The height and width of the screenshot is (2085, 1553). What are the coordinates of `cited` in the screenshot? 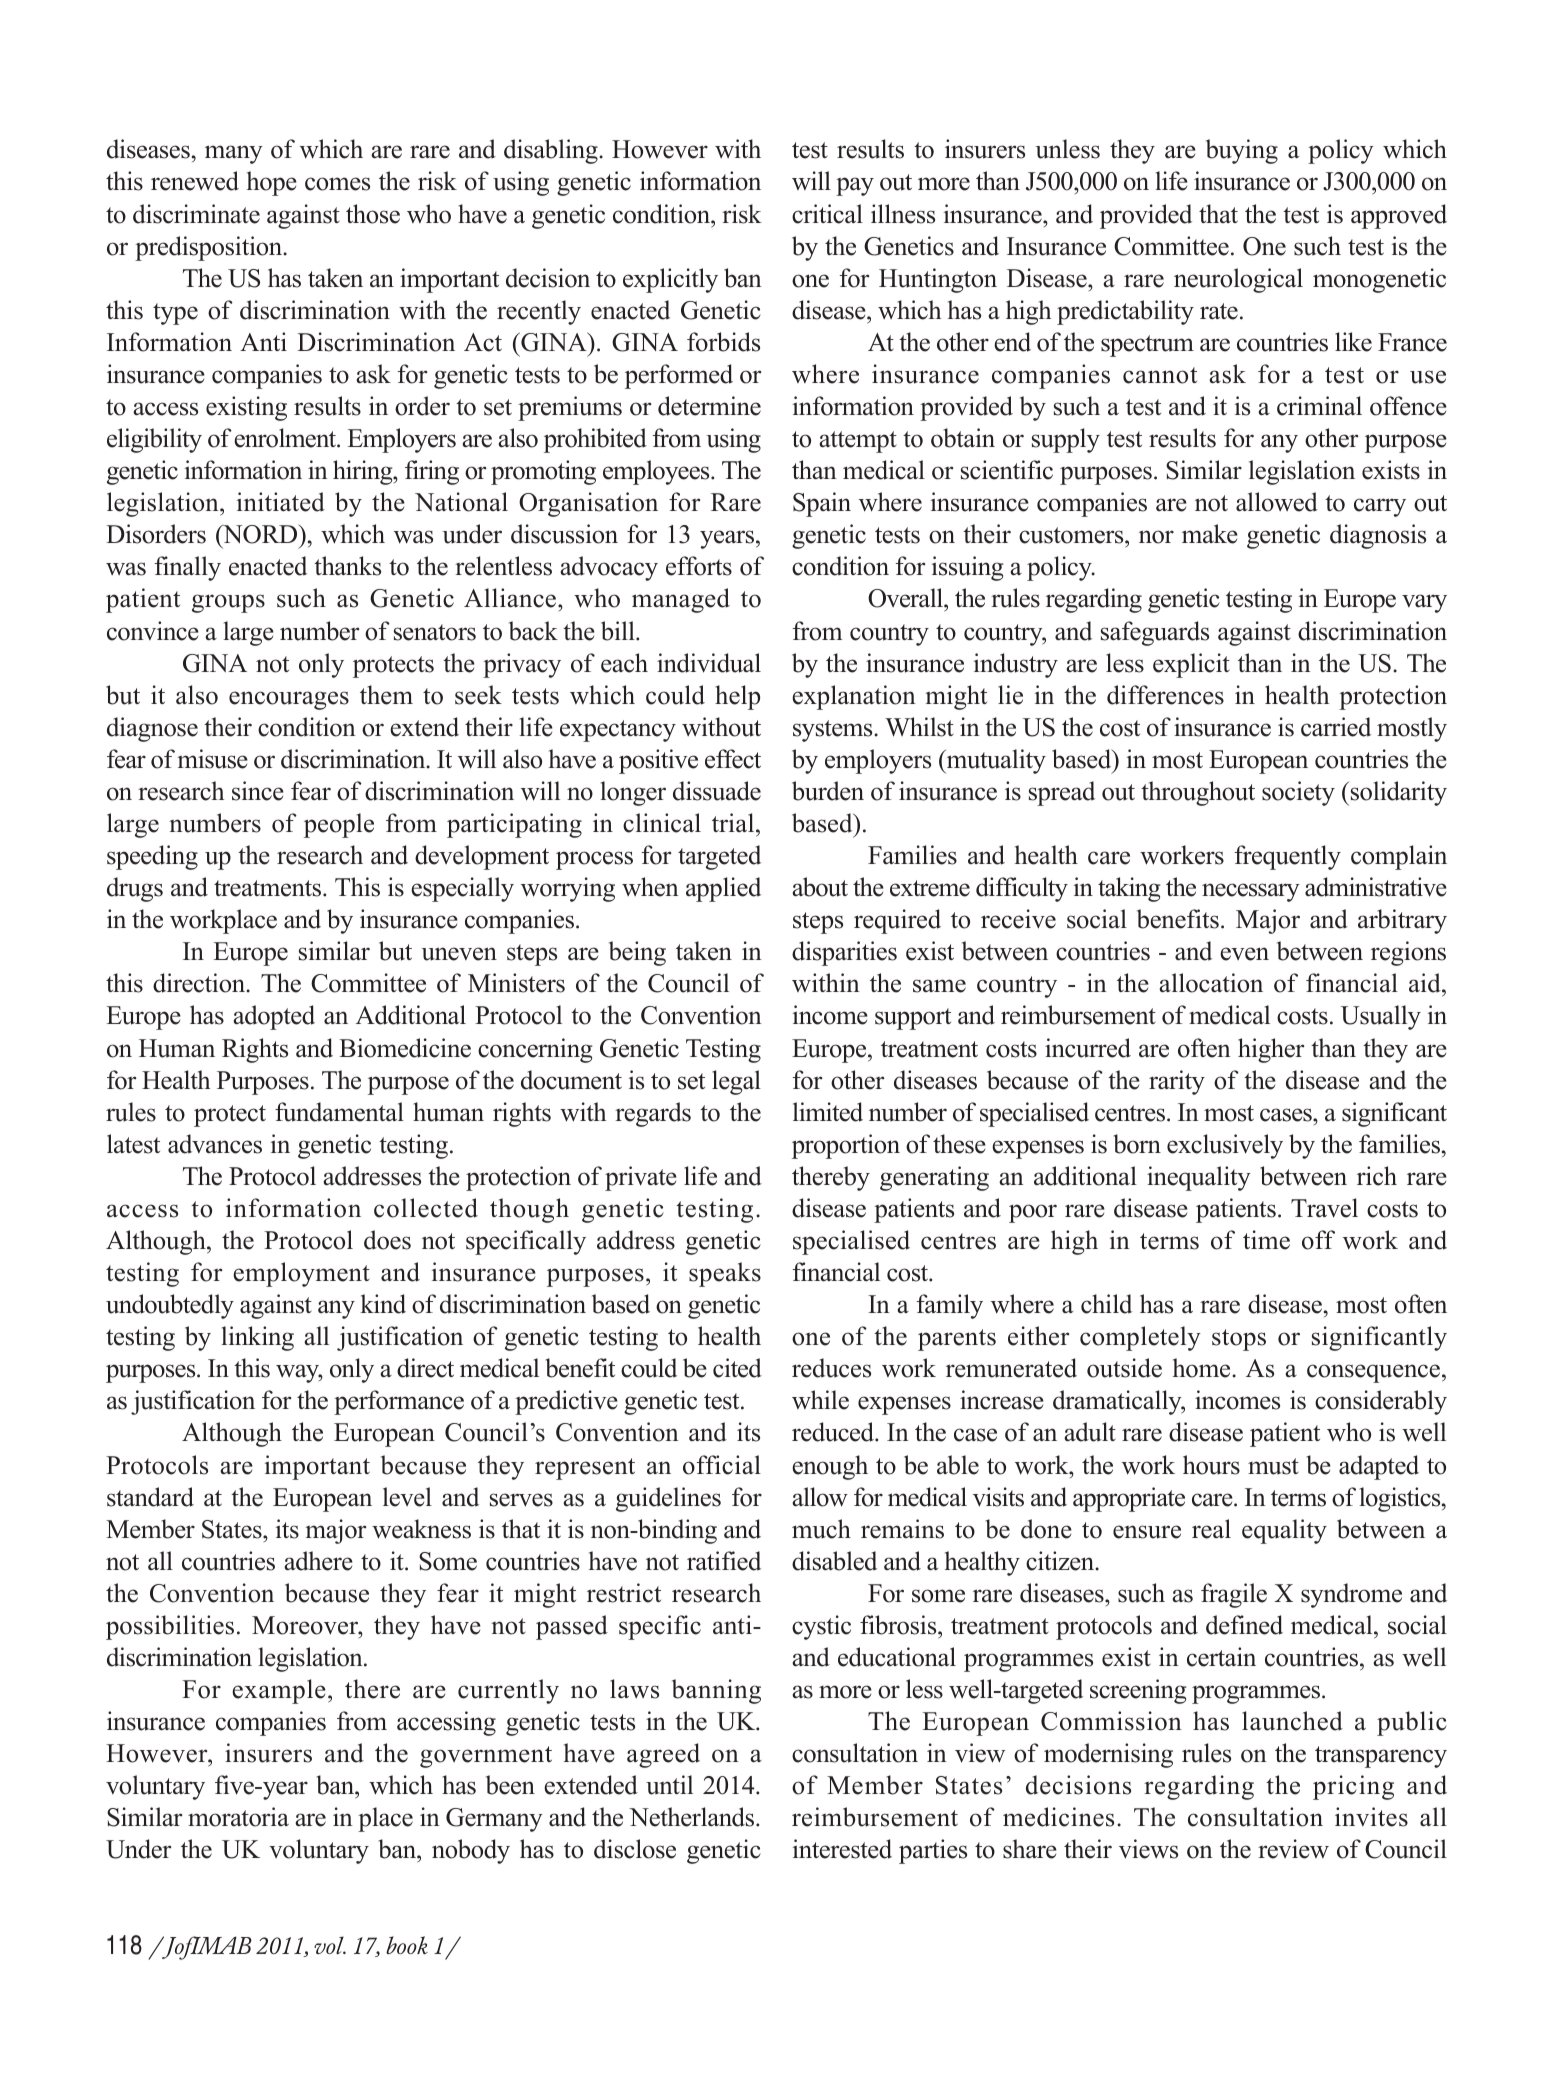 It's located at (737, 1368).
